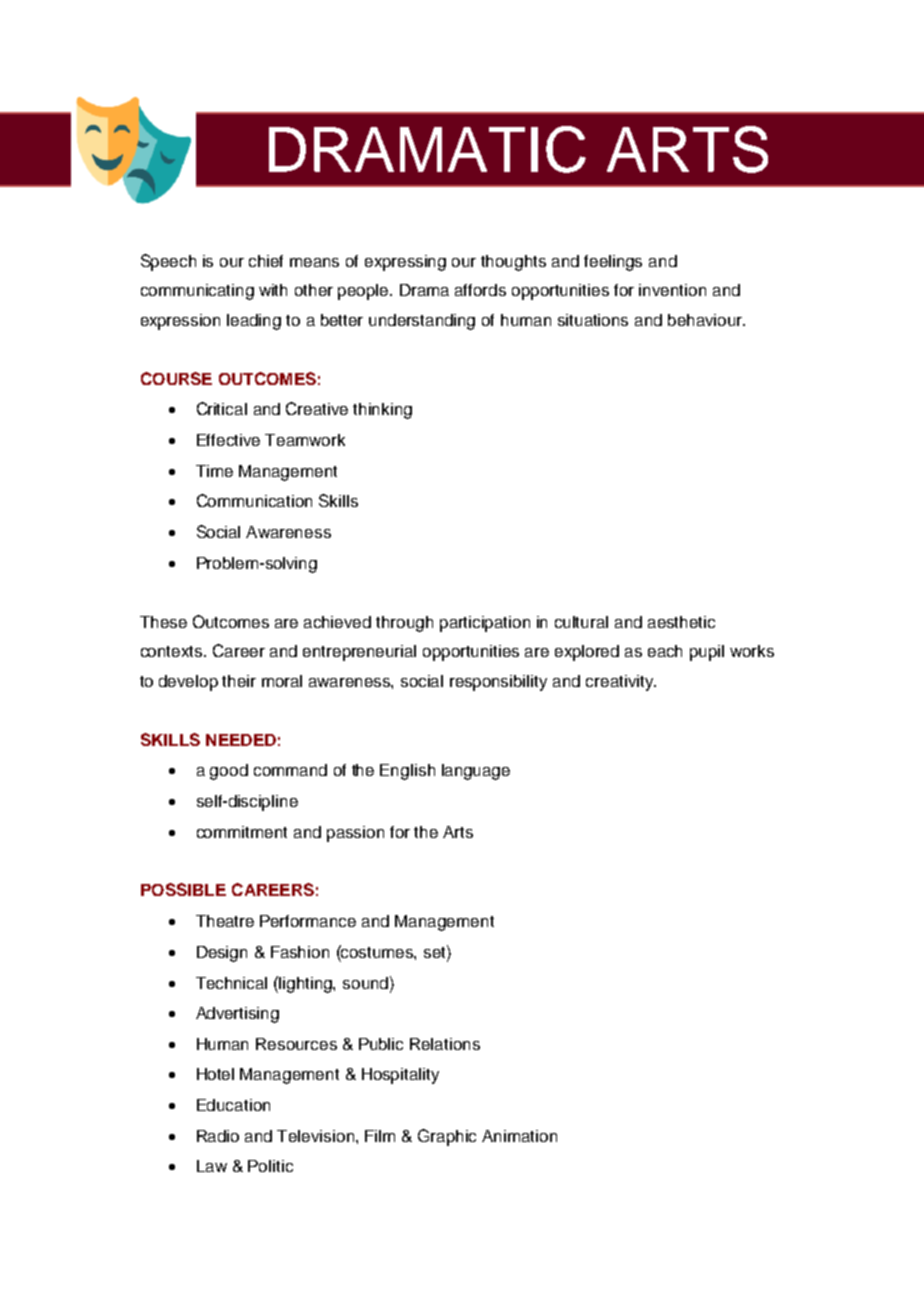 Image resolution: width=924 pixels, height=1309 pixels. Describe the element at coordinates (498, 683) in the screenshot. I see `responsibility` at that location.
